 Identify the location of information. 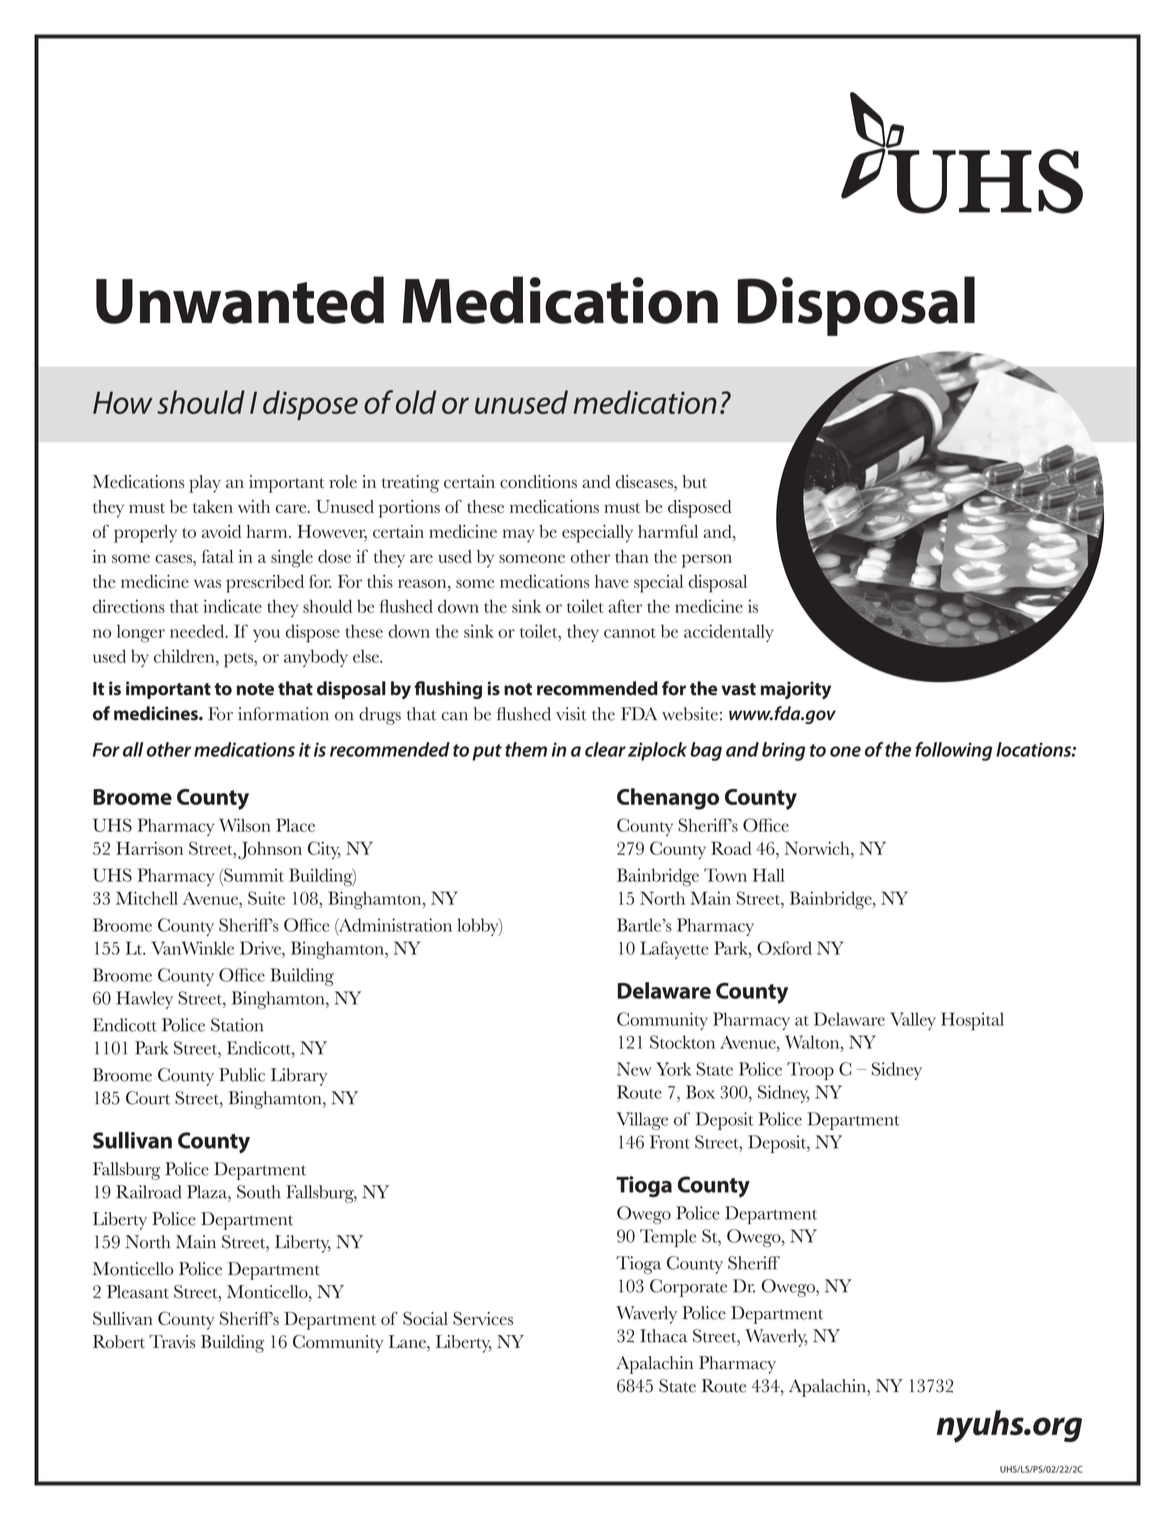
(283, 714).
